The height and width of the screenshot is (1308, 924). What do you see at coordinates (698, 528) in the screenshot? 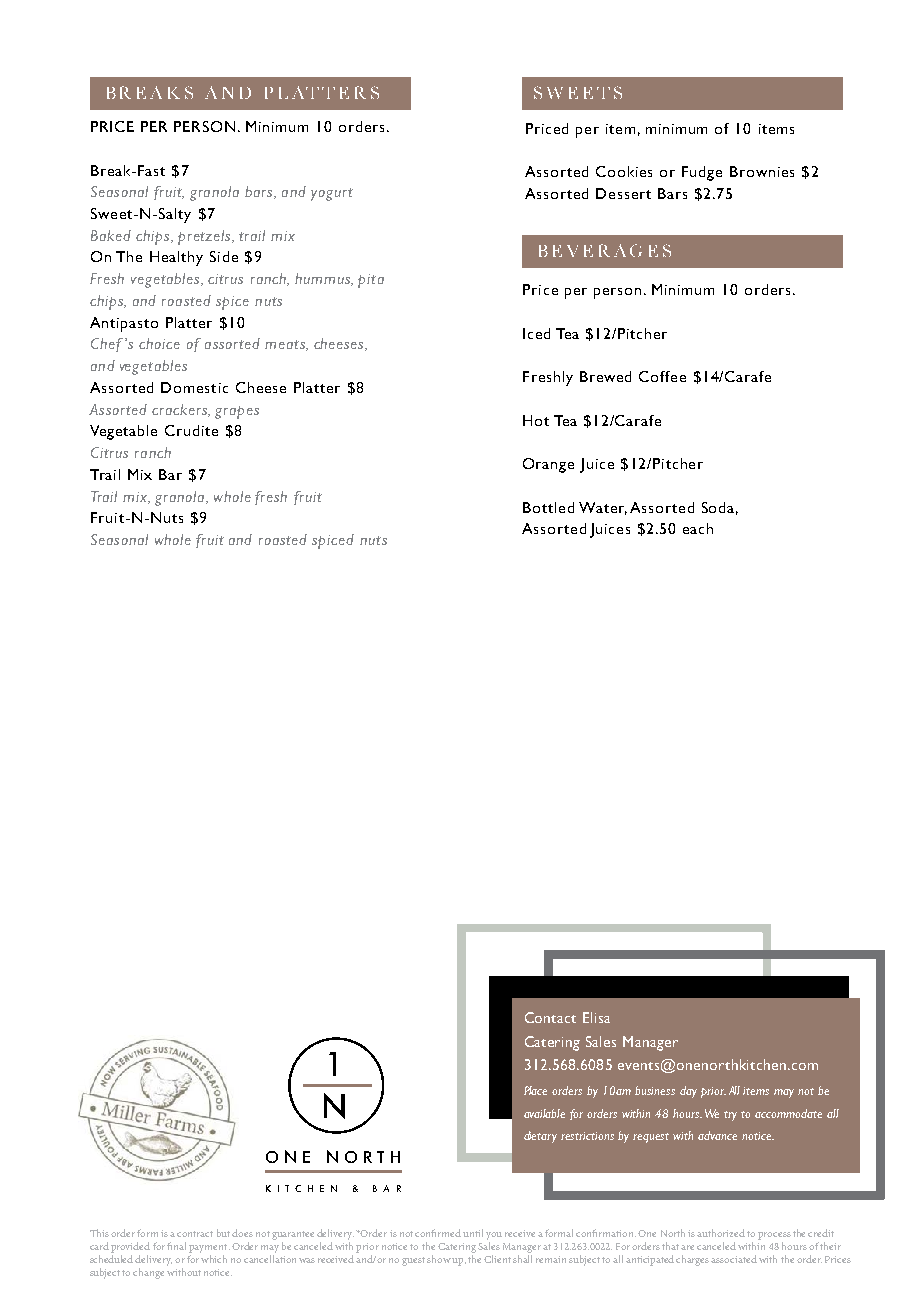
I see `each` at bounding box center [698, 528].
